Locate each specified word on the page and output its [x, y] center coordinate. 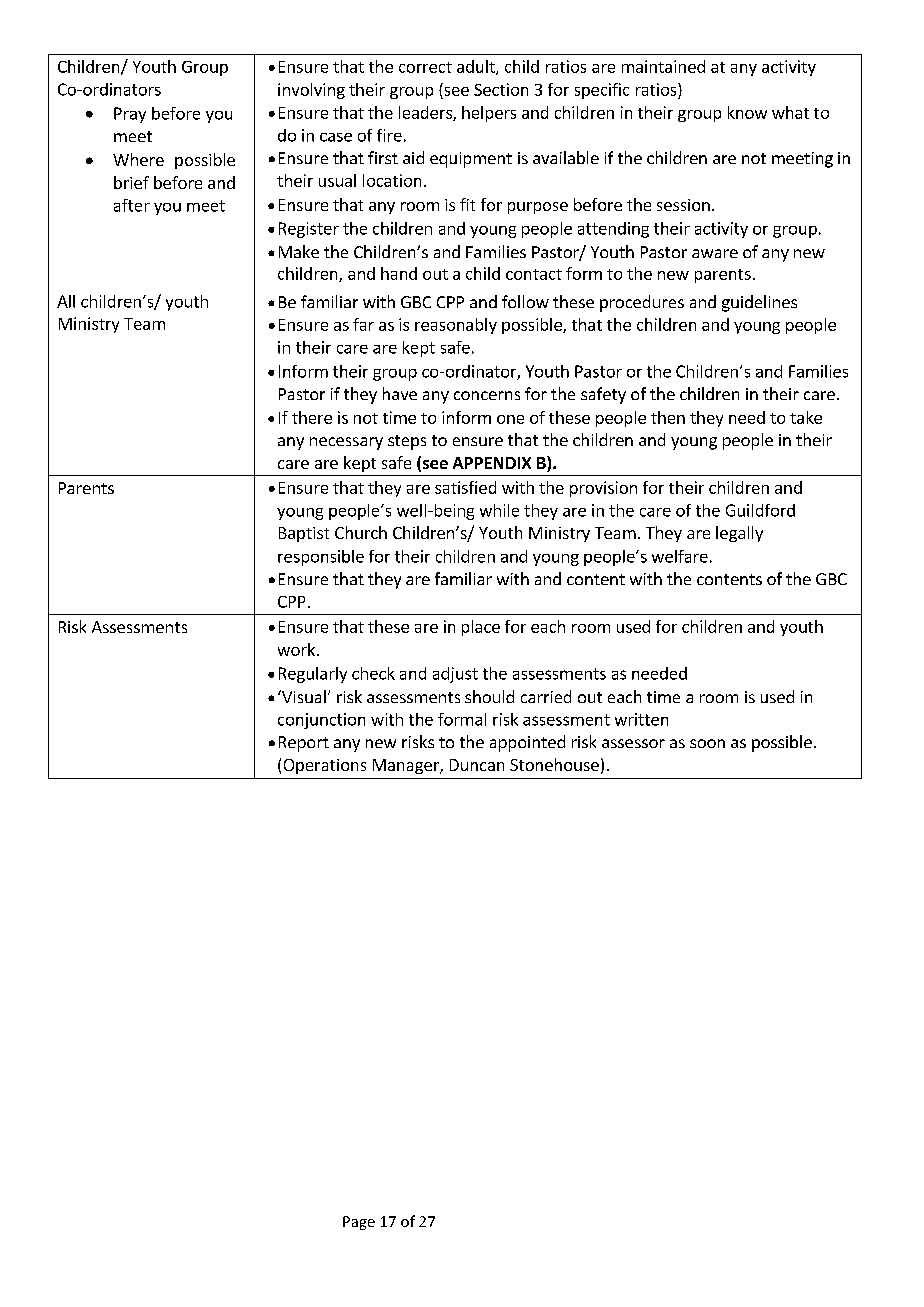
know [747, 112]
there [312, 417]
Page [359, 1223]
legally [739, 534]
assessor [633, 743]
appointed [527, 743]
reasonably [456, 326]
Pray [130, 115]
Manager [407, 766]
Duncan [477, 765]
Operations [325, 766]
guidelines [759, 303]
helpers [489, 114]
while [499, 510]
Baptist [304, 534]
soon [707, 743]
